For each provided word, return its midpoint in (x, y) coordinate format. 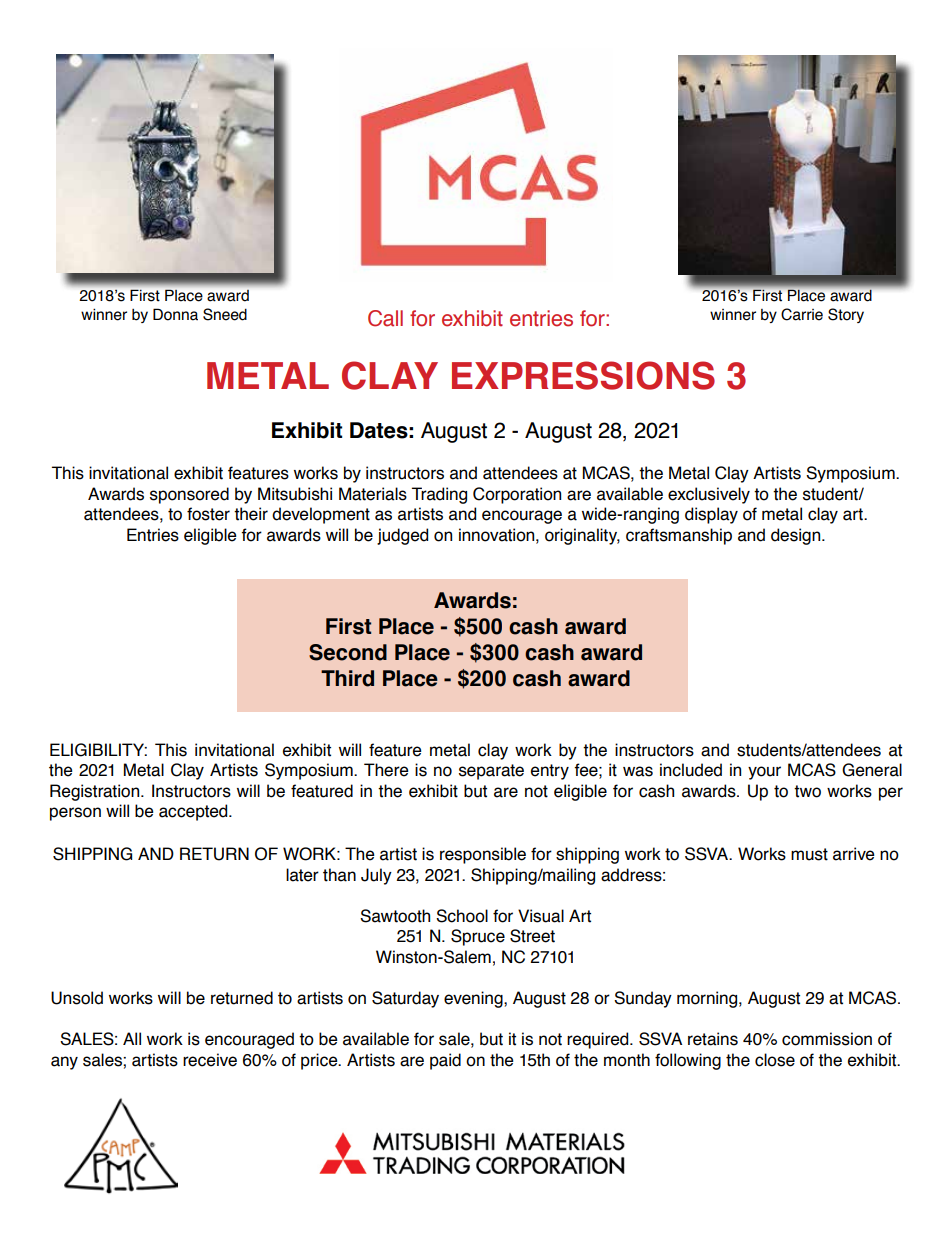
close (775, 1060)
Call (385, 318)
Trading (439, 495)
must (809, 854)
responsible (483, 855)
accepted (194, 812)
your (764, 773)
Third (347, 678)
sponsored (189, 495)
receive (210, 1060)
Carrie (802, 314)
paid (445, 1061)
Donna (175, 314)
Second (348, 652)
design (797, 536)
